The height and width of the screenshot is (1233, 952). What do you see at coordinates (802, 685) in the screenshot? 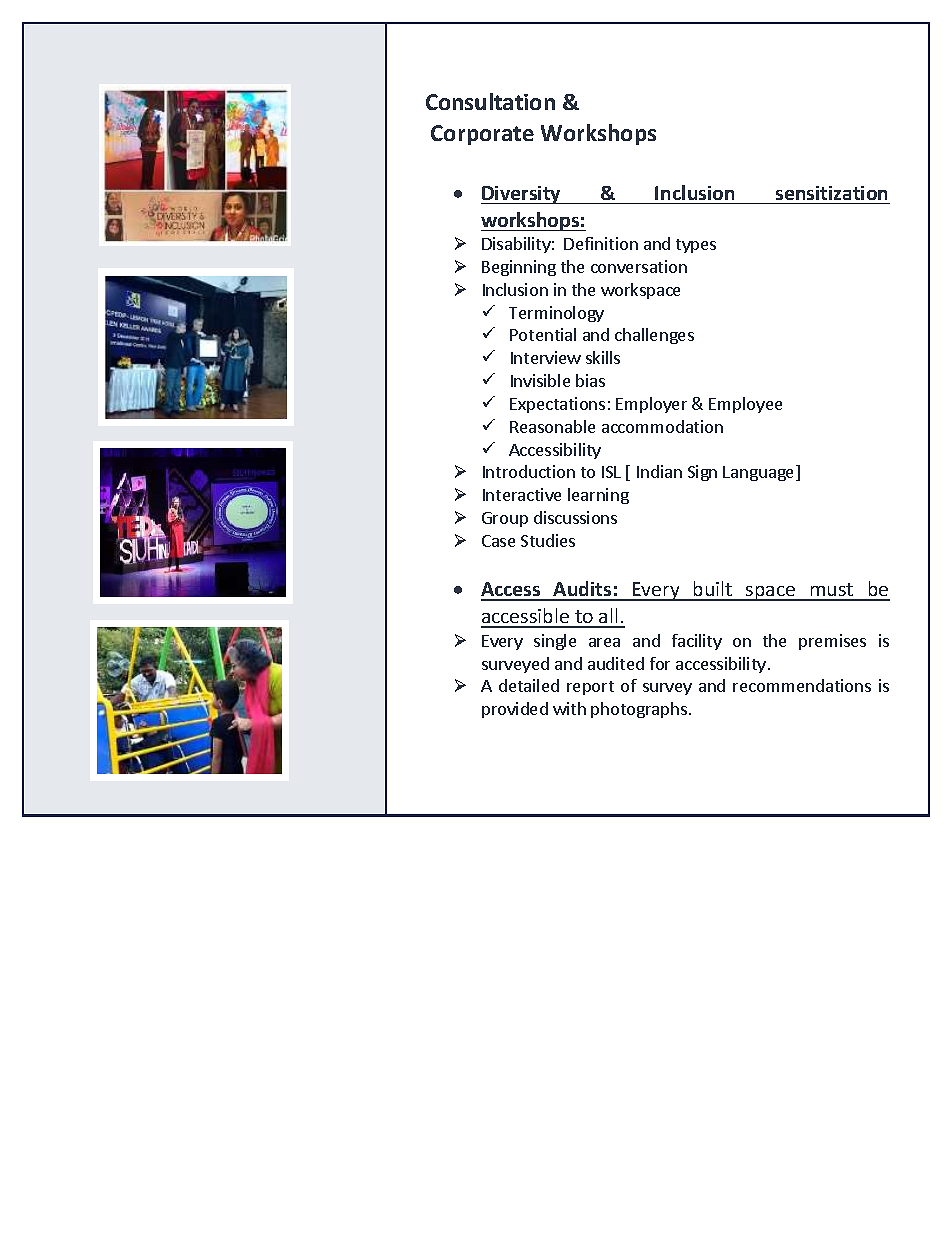
I see `recommendations` at bounding box center [802, 685].
